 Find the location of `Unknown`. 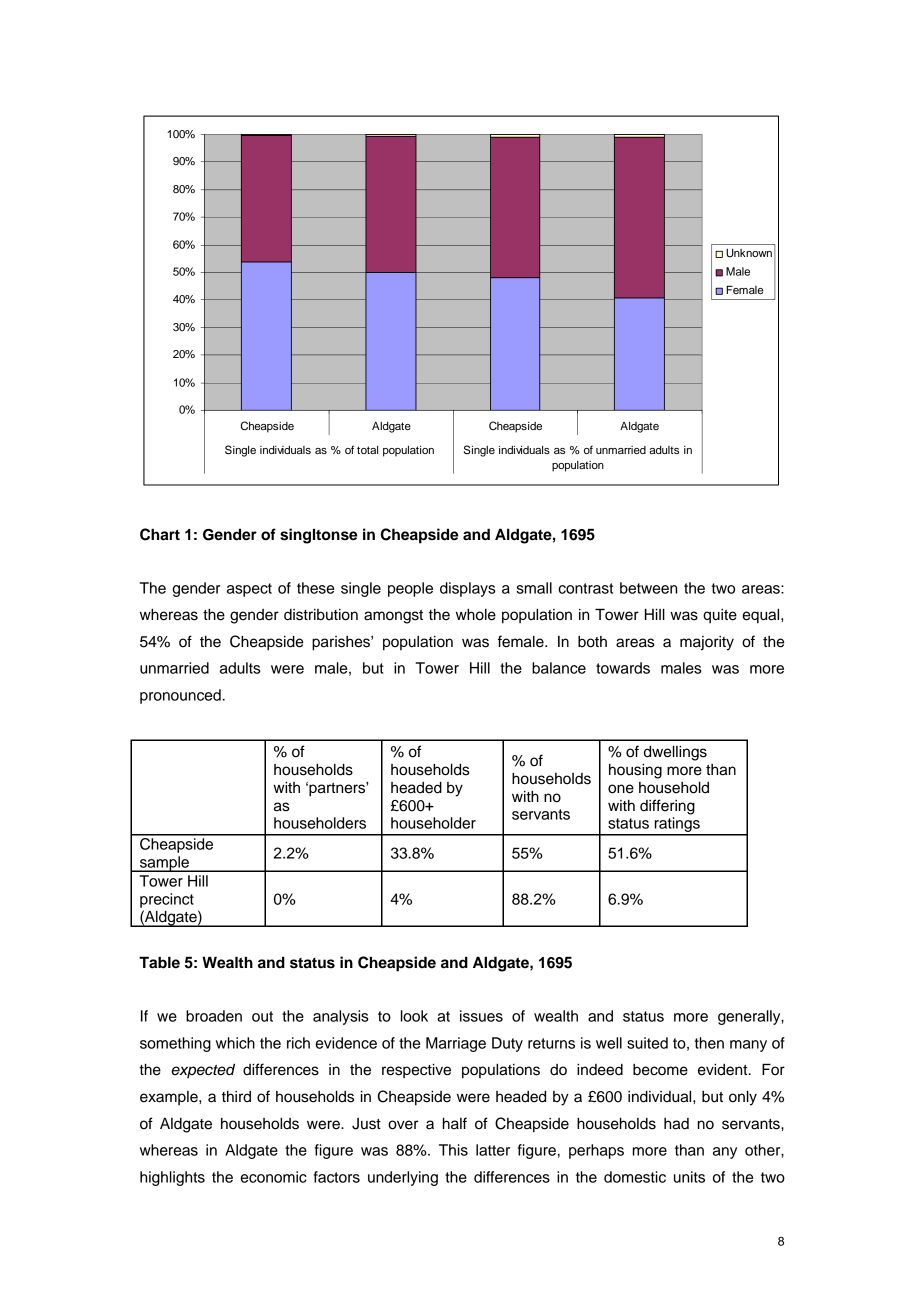

Unknown is located at coordinates (749, 253).
